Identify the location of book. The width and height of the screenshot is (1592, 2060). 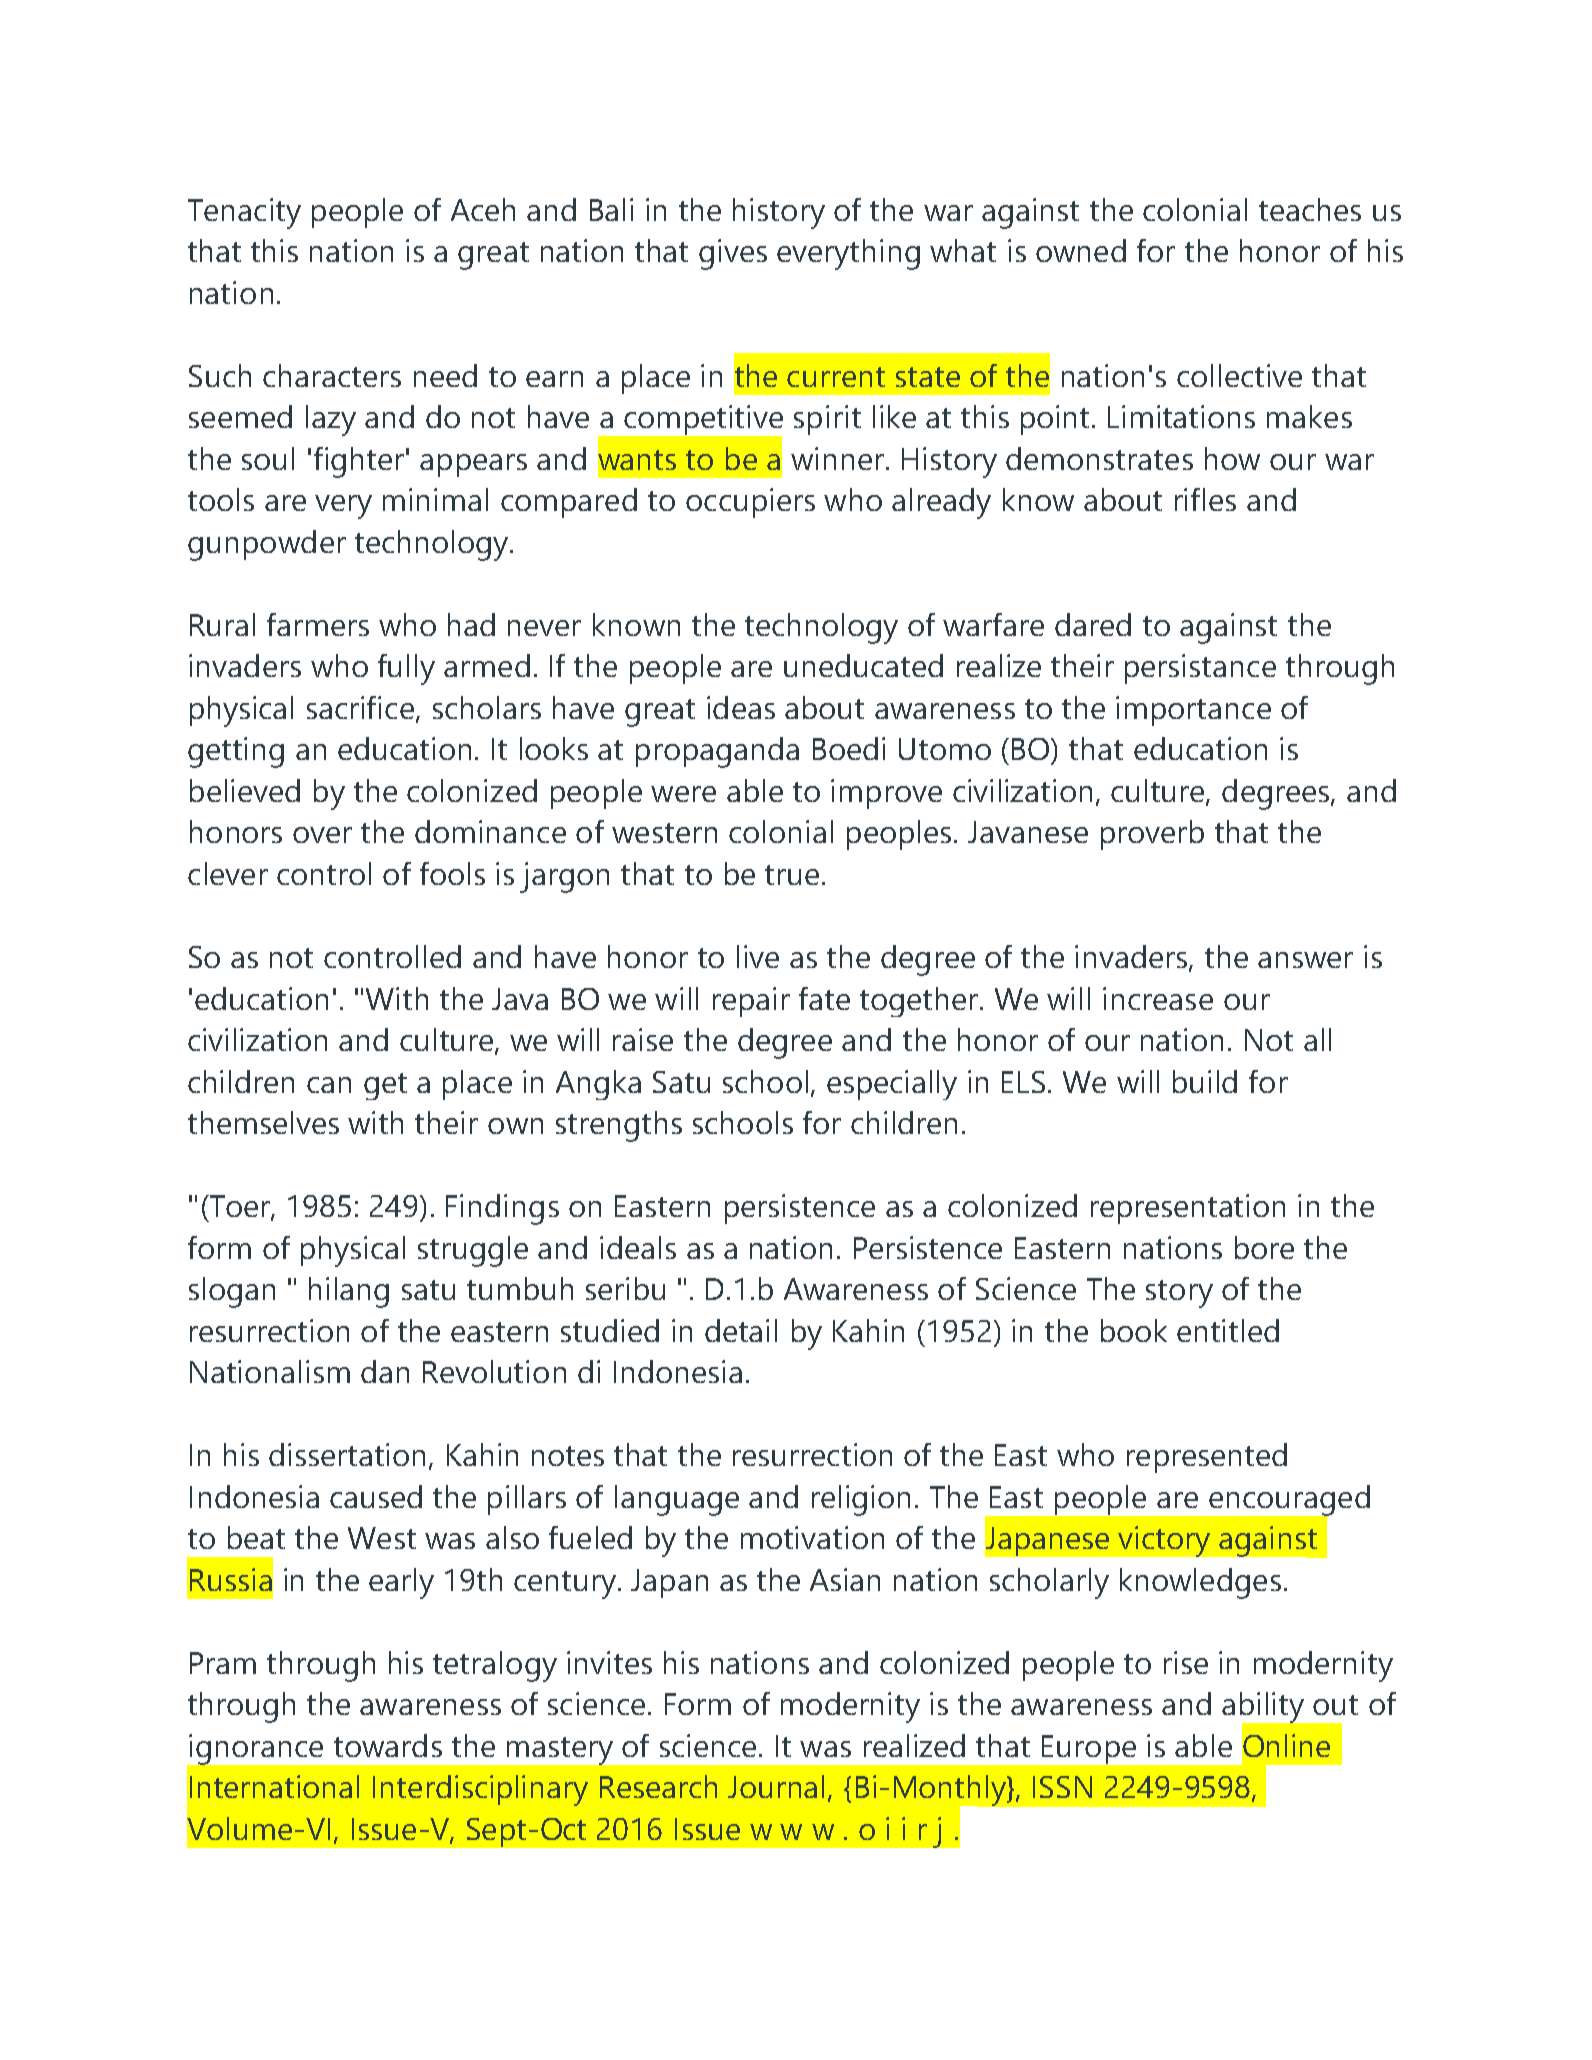
(1134, 1330).
